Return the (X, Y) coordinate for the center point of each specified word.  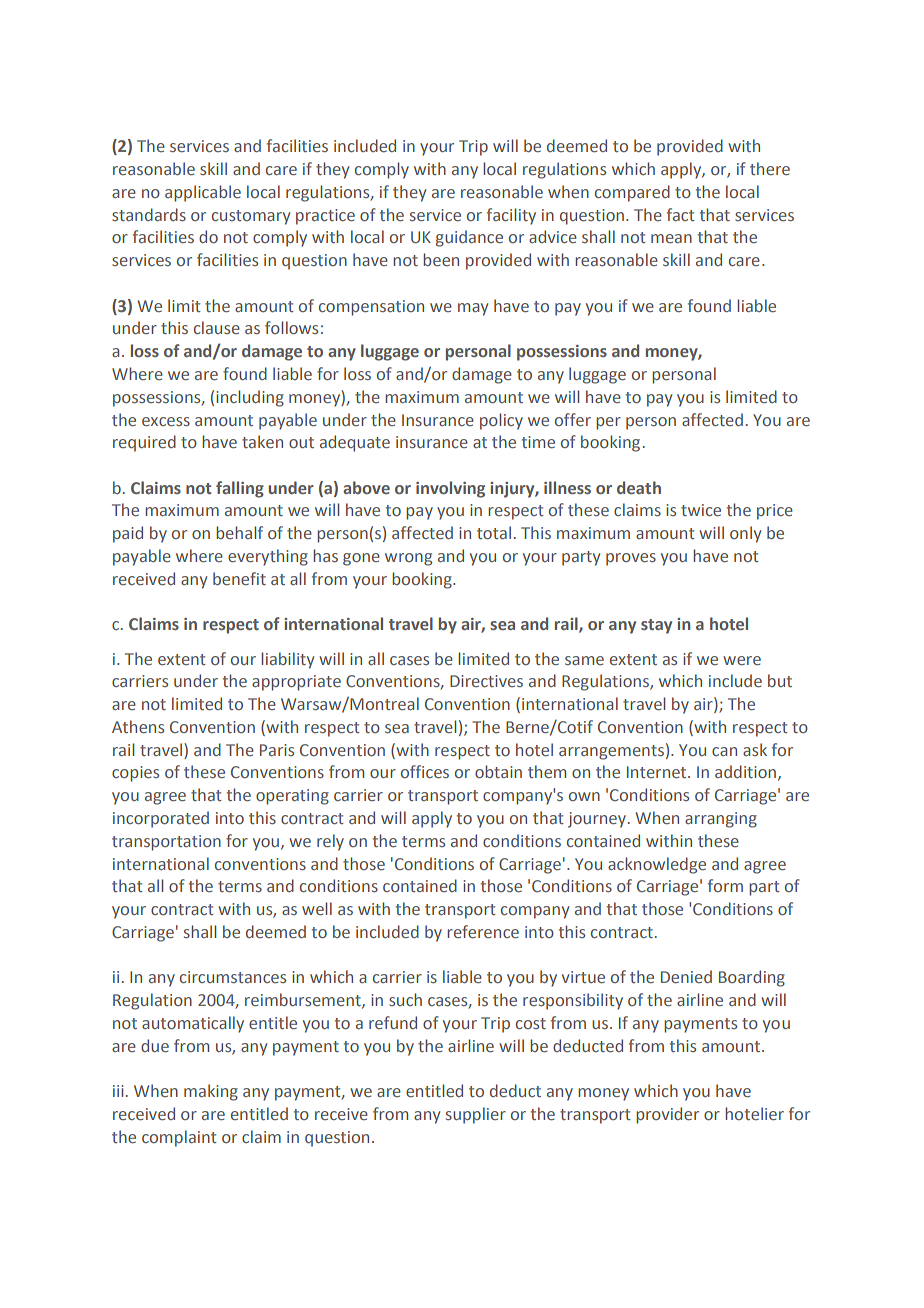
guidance (469, 238)
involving (450, 489)
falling (240, 489)
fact (681, 214)
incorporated (161, 819)
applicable (203, 193)
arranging (721, 820)
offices (425, 771)
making (211, 1092)
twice (701, 510)
